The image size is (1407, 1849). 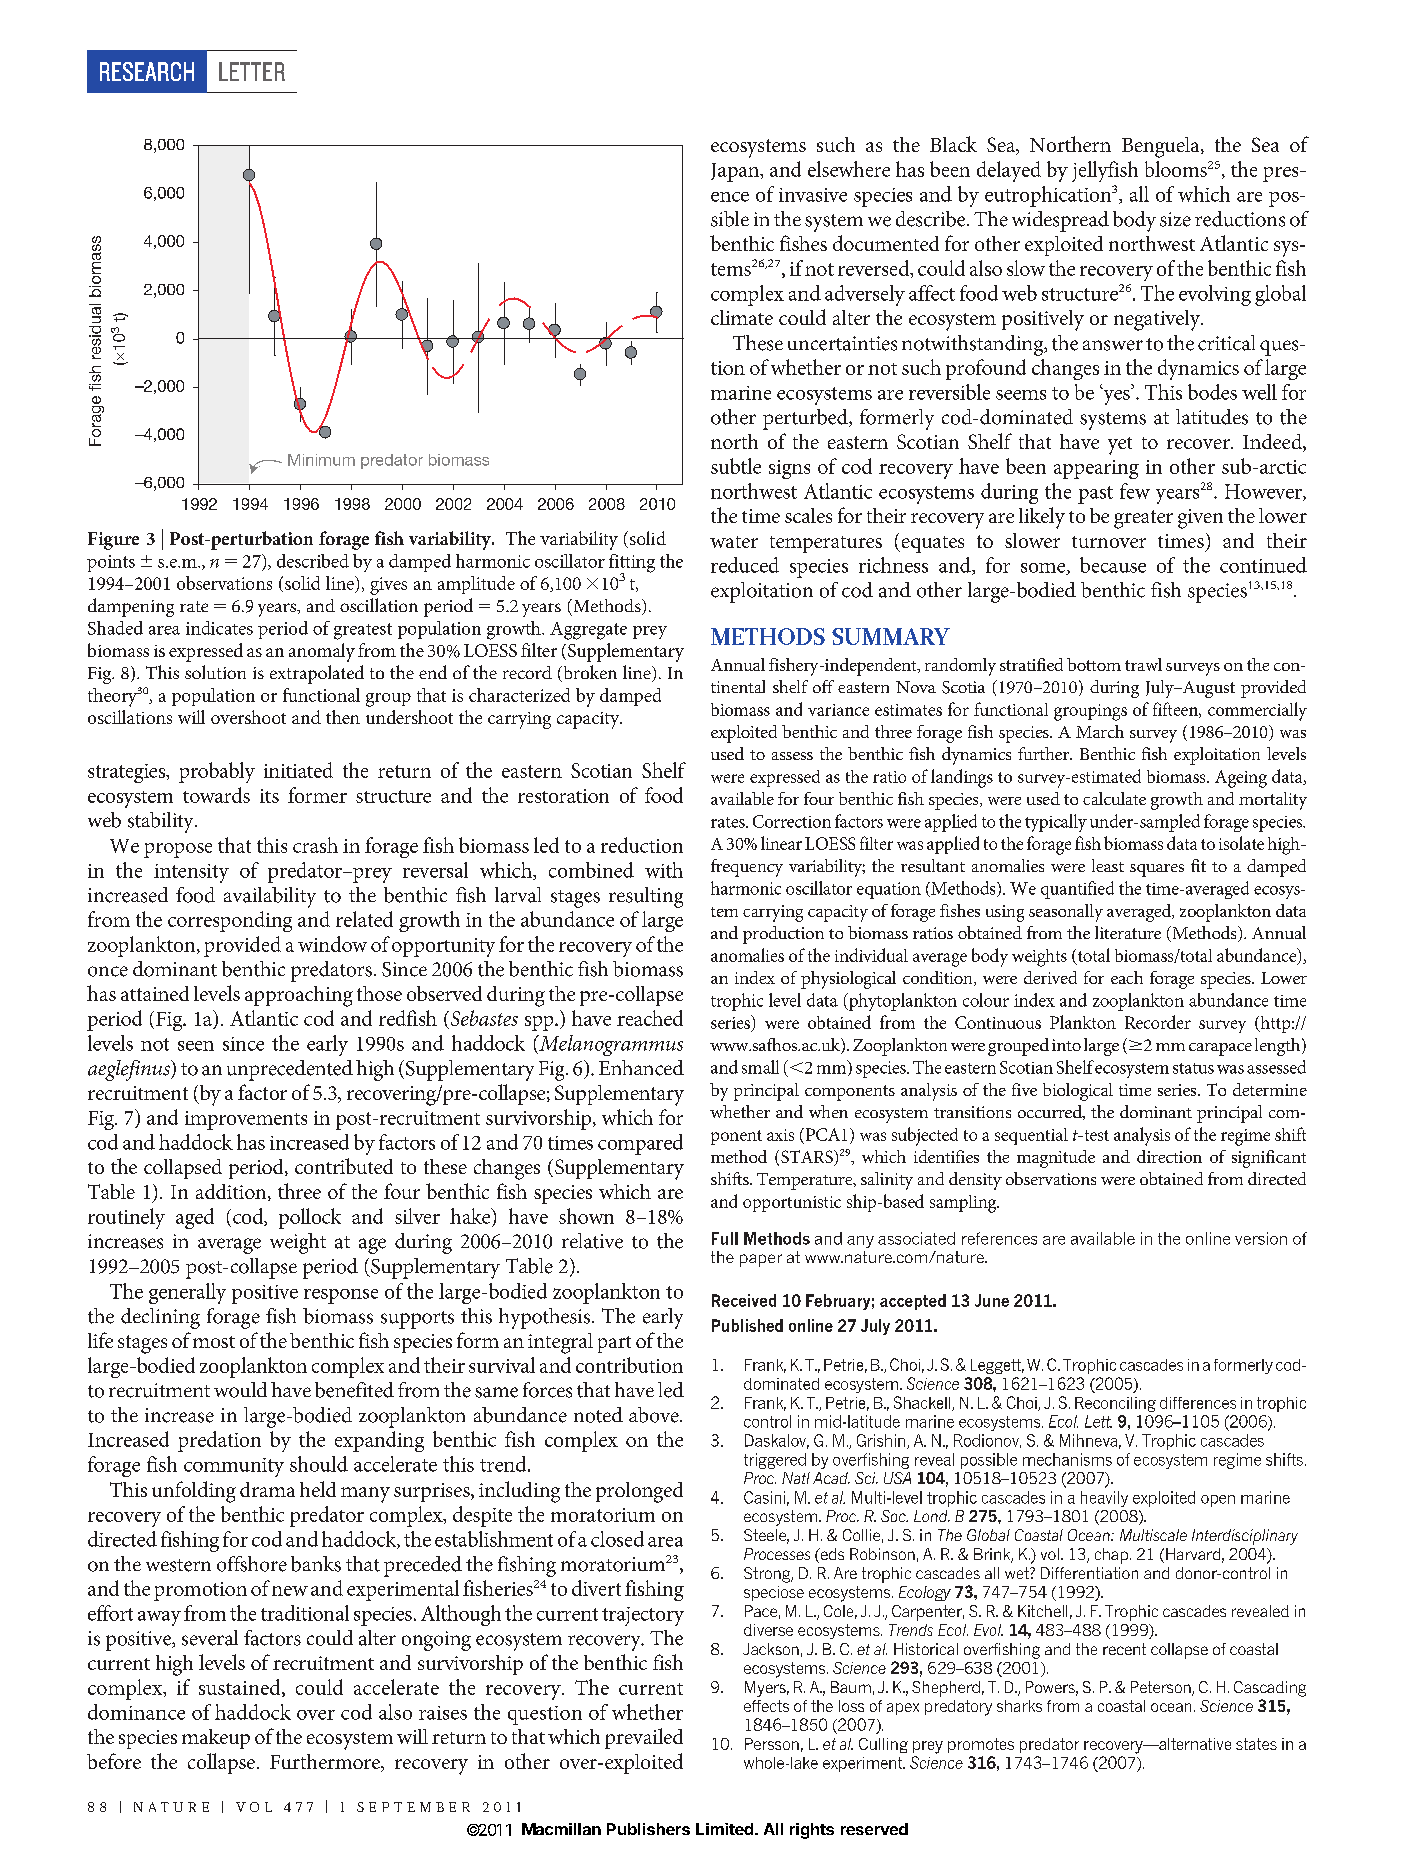 I want to click on Reconciling, so click(x=1115, y=1404).
